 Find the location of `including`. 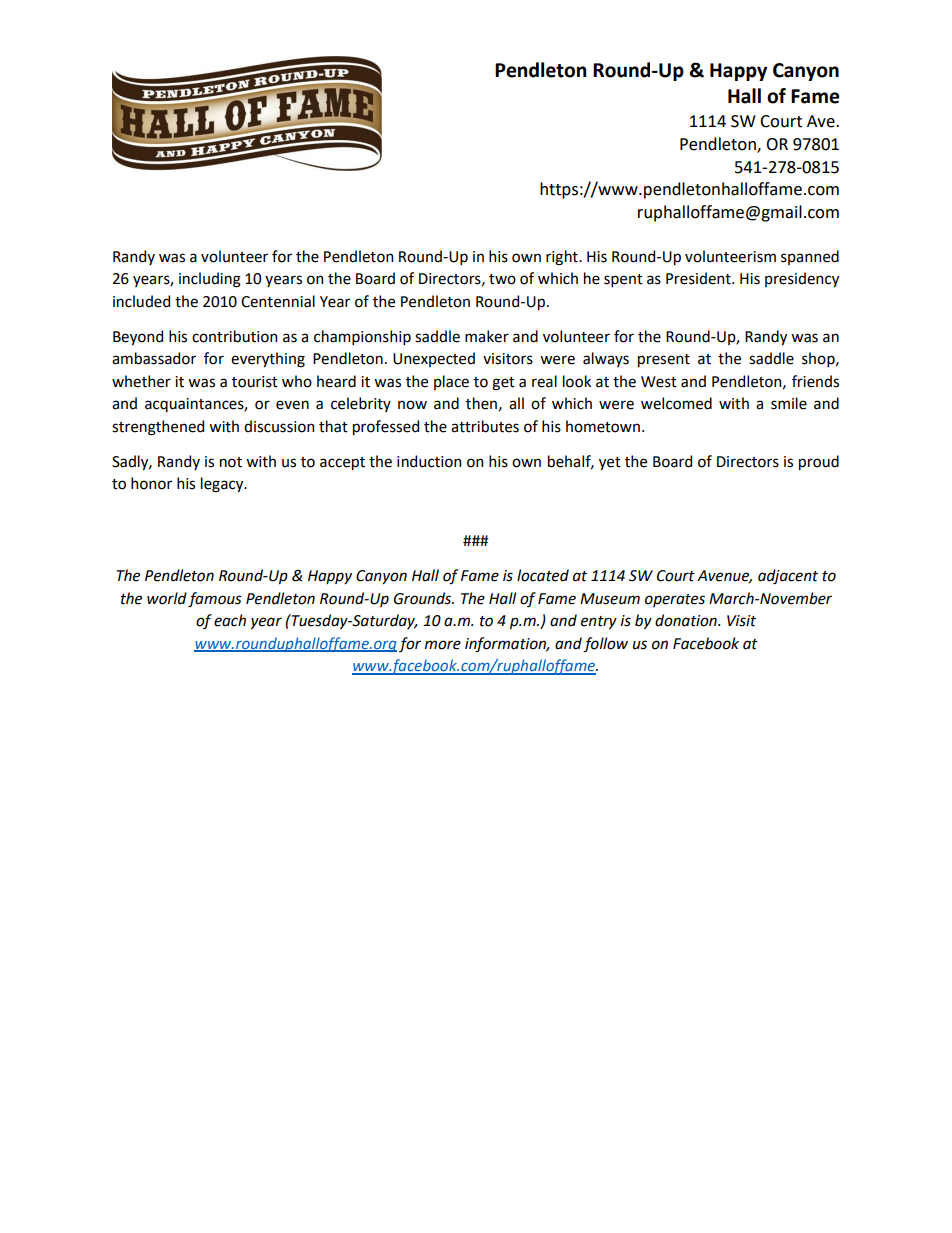

including is located at coordinates (210, 280).
